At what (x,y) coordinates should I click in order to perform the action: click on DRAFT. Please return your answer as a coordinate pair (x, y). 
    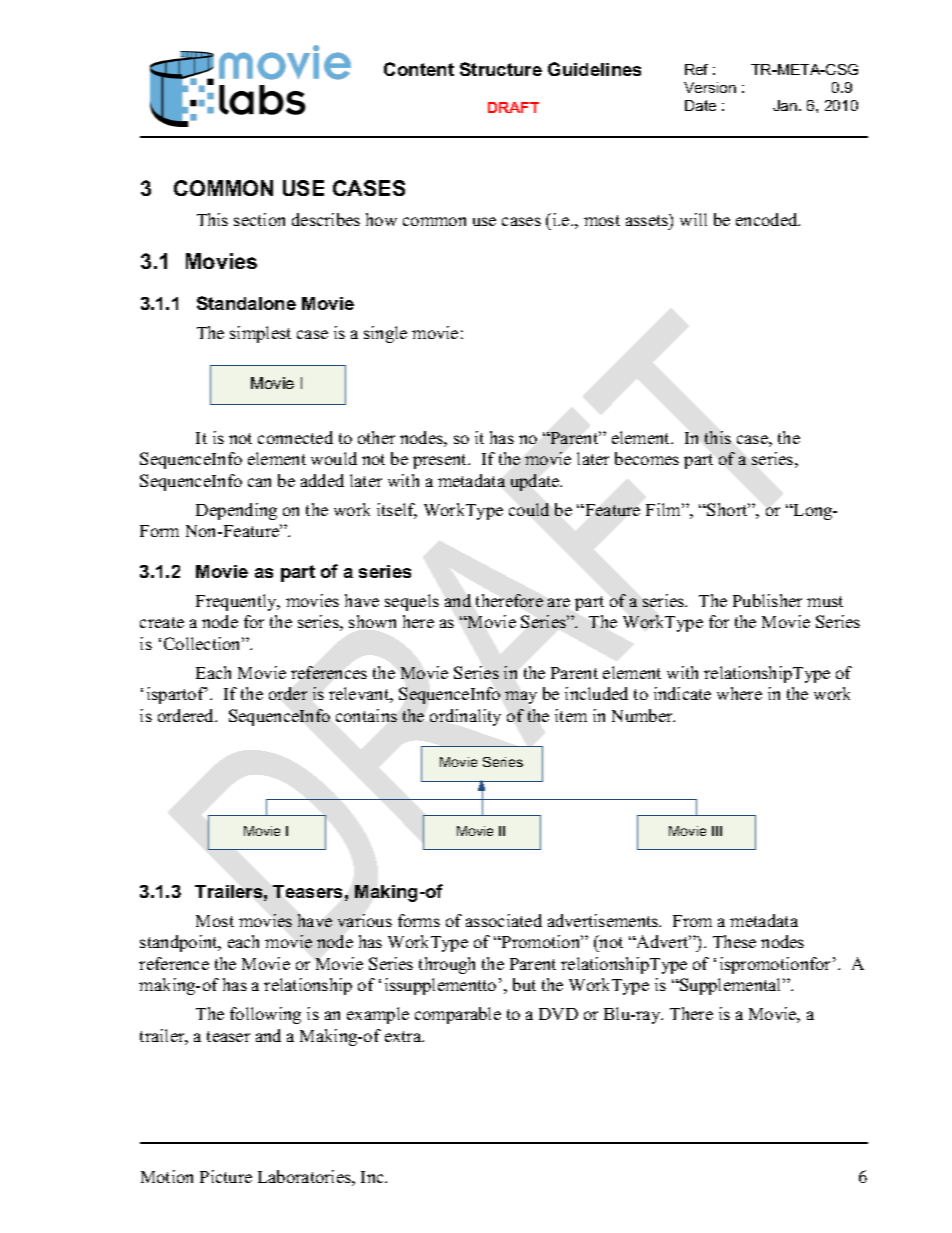
    Looking at the image, I should click on (513, 107).
